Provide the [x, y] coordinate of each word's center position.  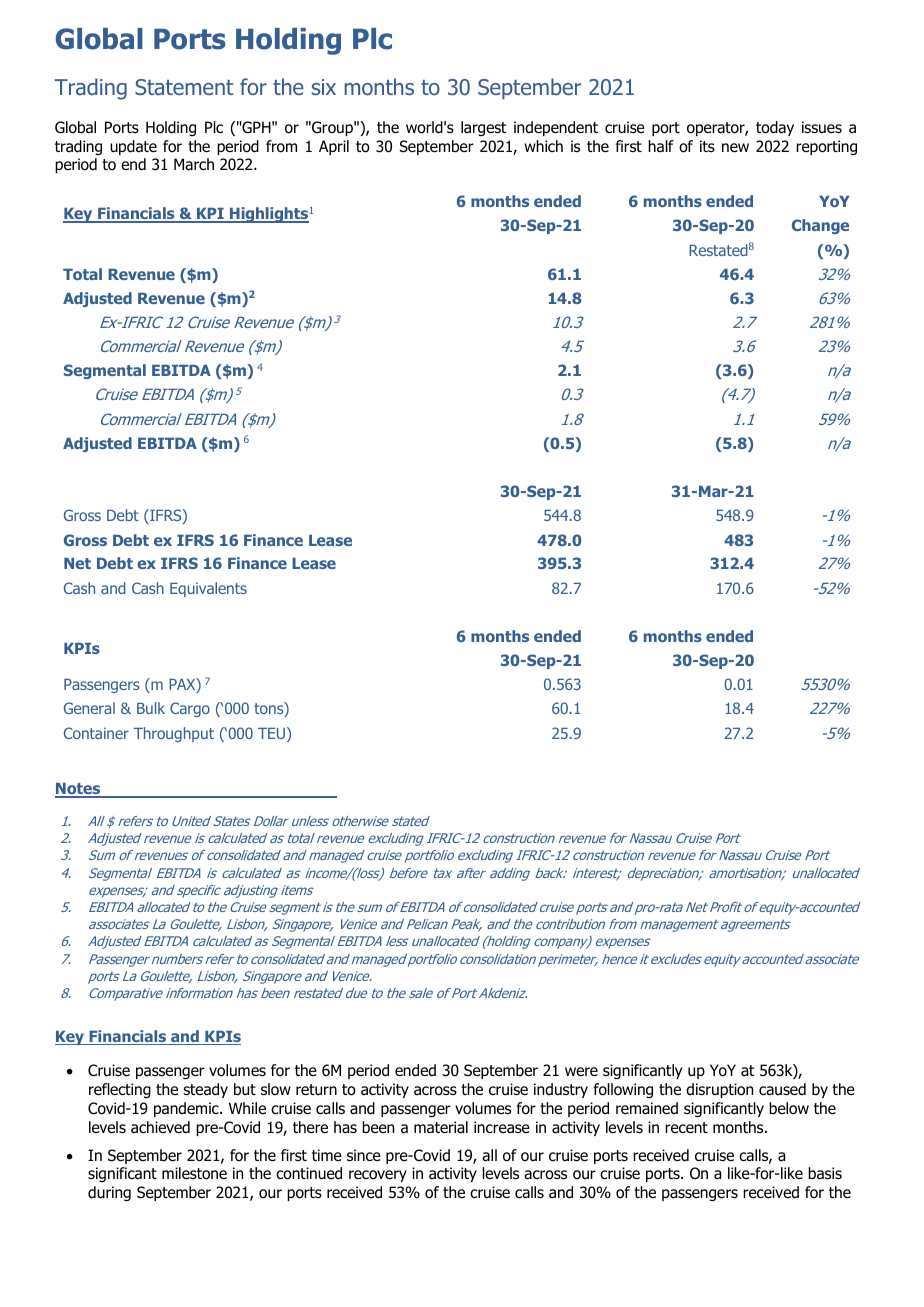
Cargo [190, 709]
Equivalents [208, 589]
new [735, 147]
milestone [194, 1173]
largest [483, 128]
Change [820, 226]
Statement [184, 87]
